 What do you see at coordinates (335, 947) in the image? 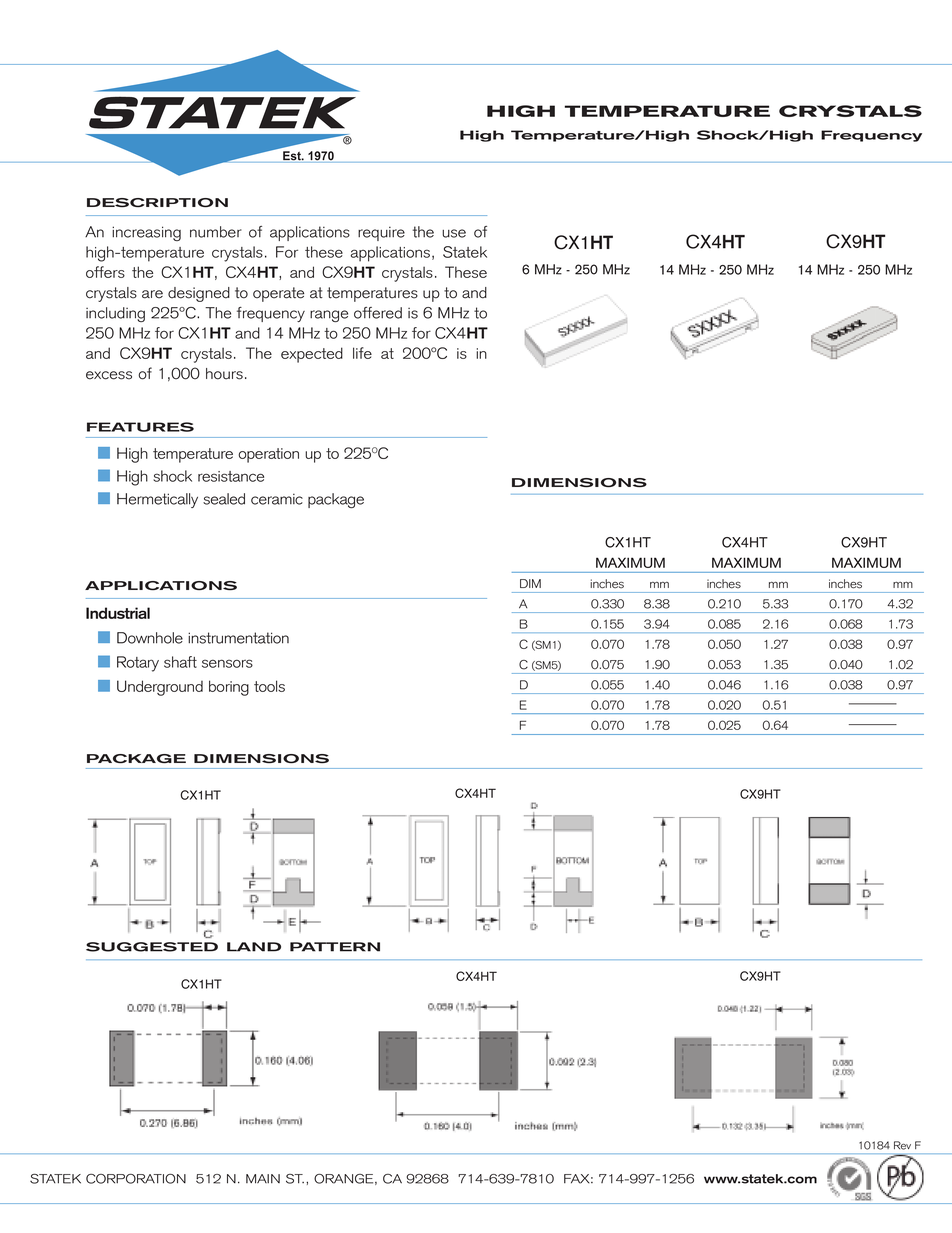
I see `PATTERN` at bounding box center [335, 947].
